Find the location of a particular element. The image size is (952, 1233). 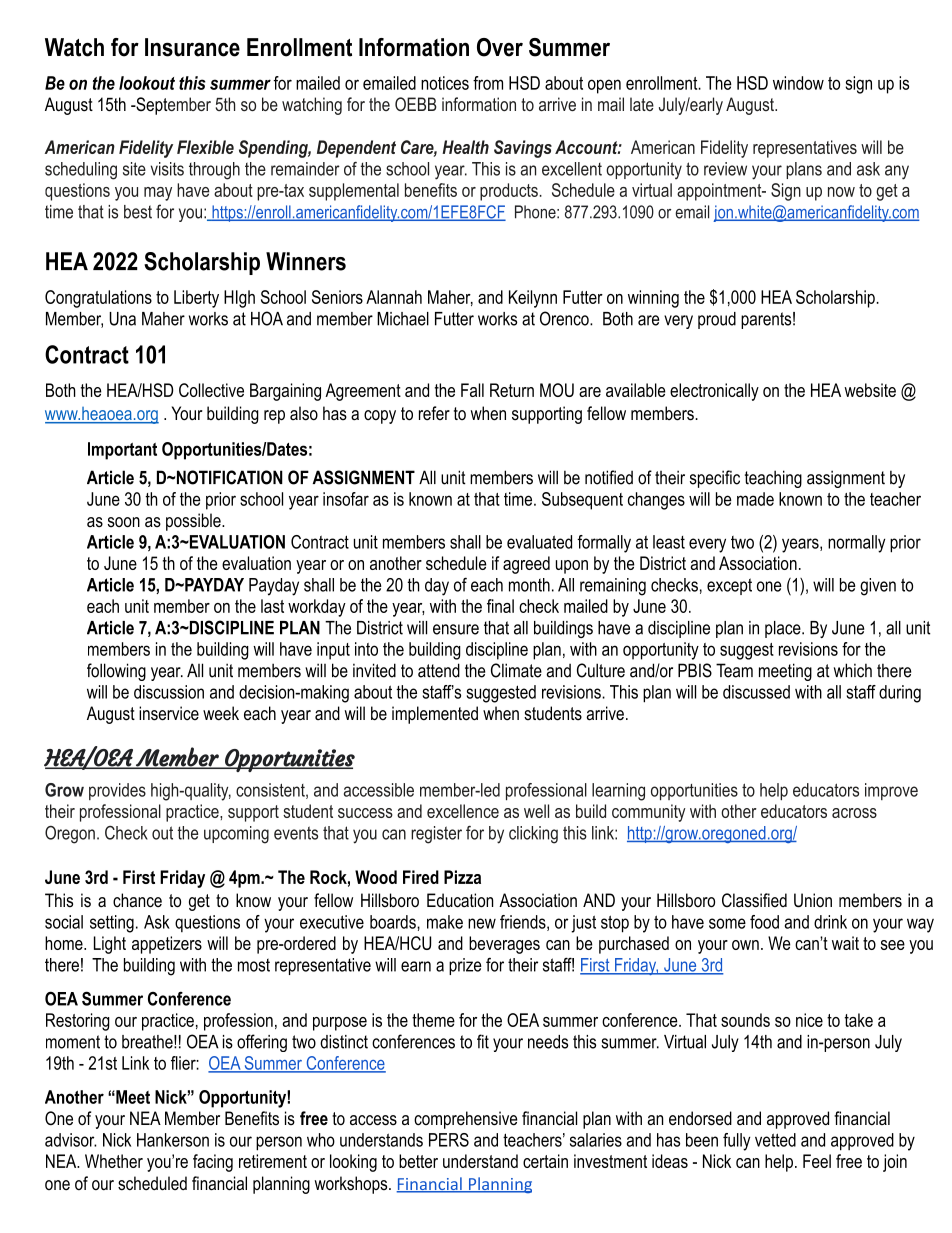

refer is located at coordinates (434, 413).
